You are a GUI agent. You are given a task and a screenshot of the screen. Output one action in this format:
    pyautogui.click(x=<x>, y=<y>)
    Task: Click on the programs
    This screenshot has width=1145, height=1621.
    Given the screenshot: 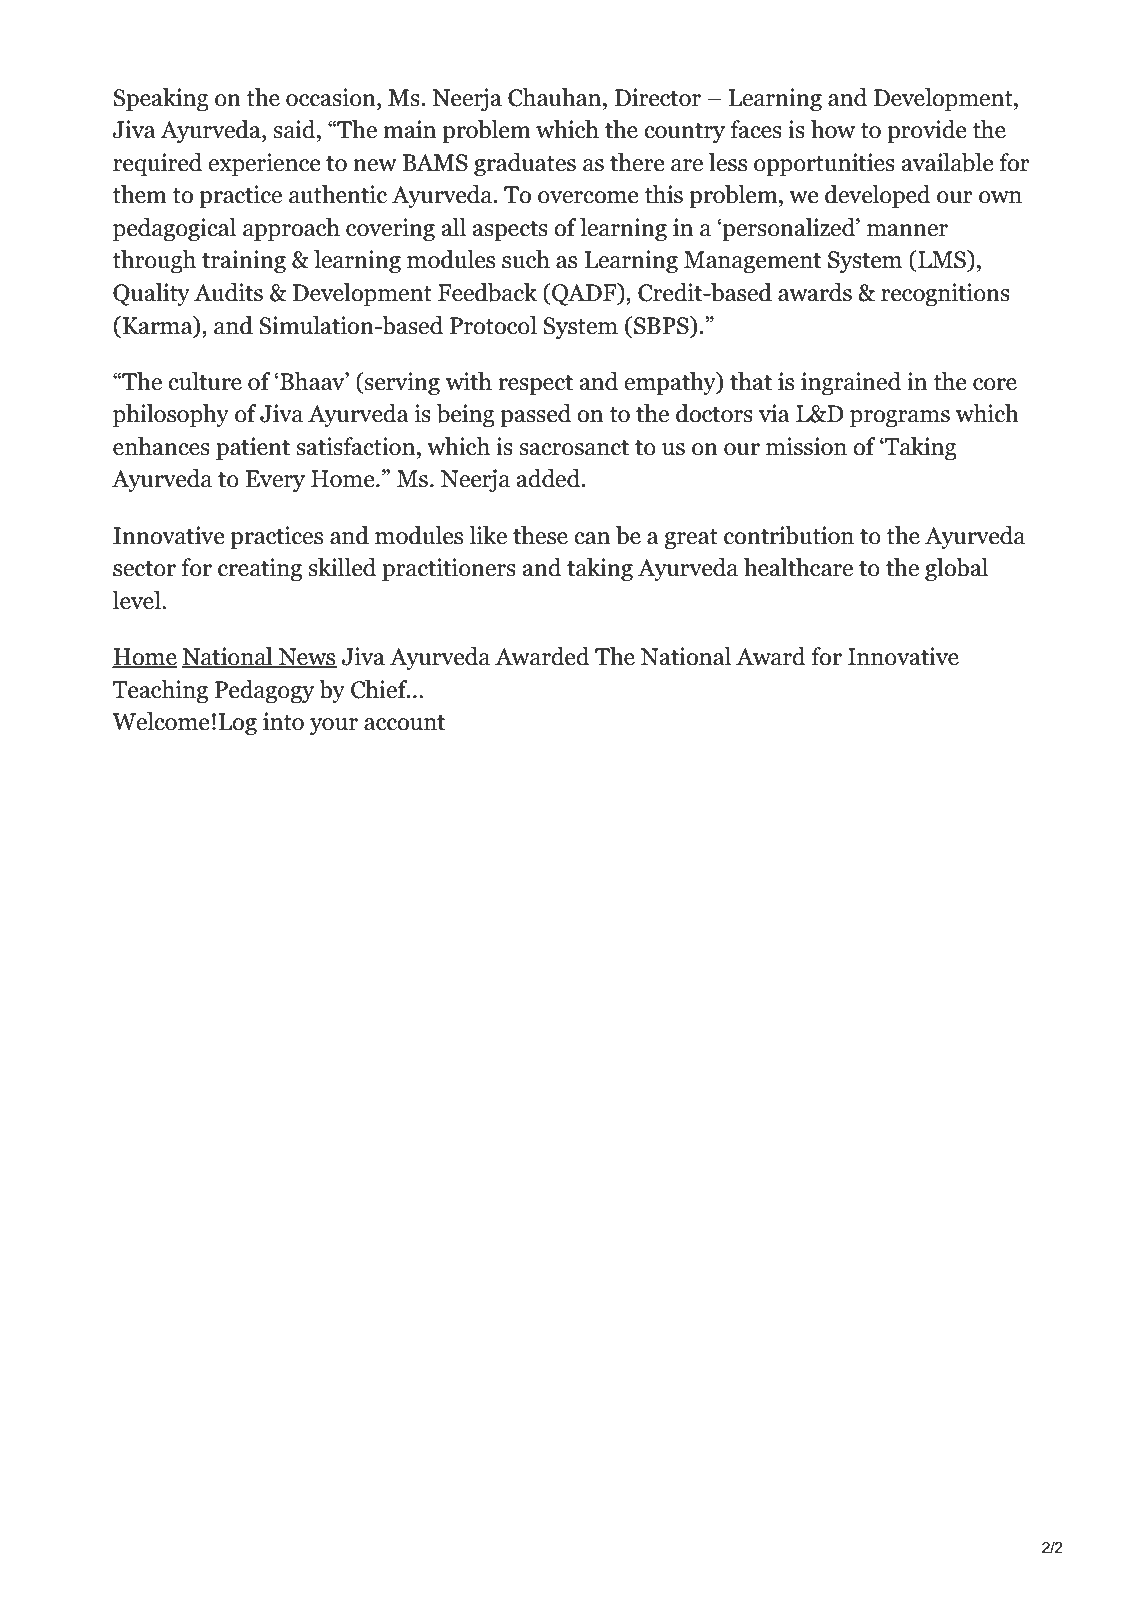 What is the action you would take?
    pyautogui.click(x=900, y=418)
